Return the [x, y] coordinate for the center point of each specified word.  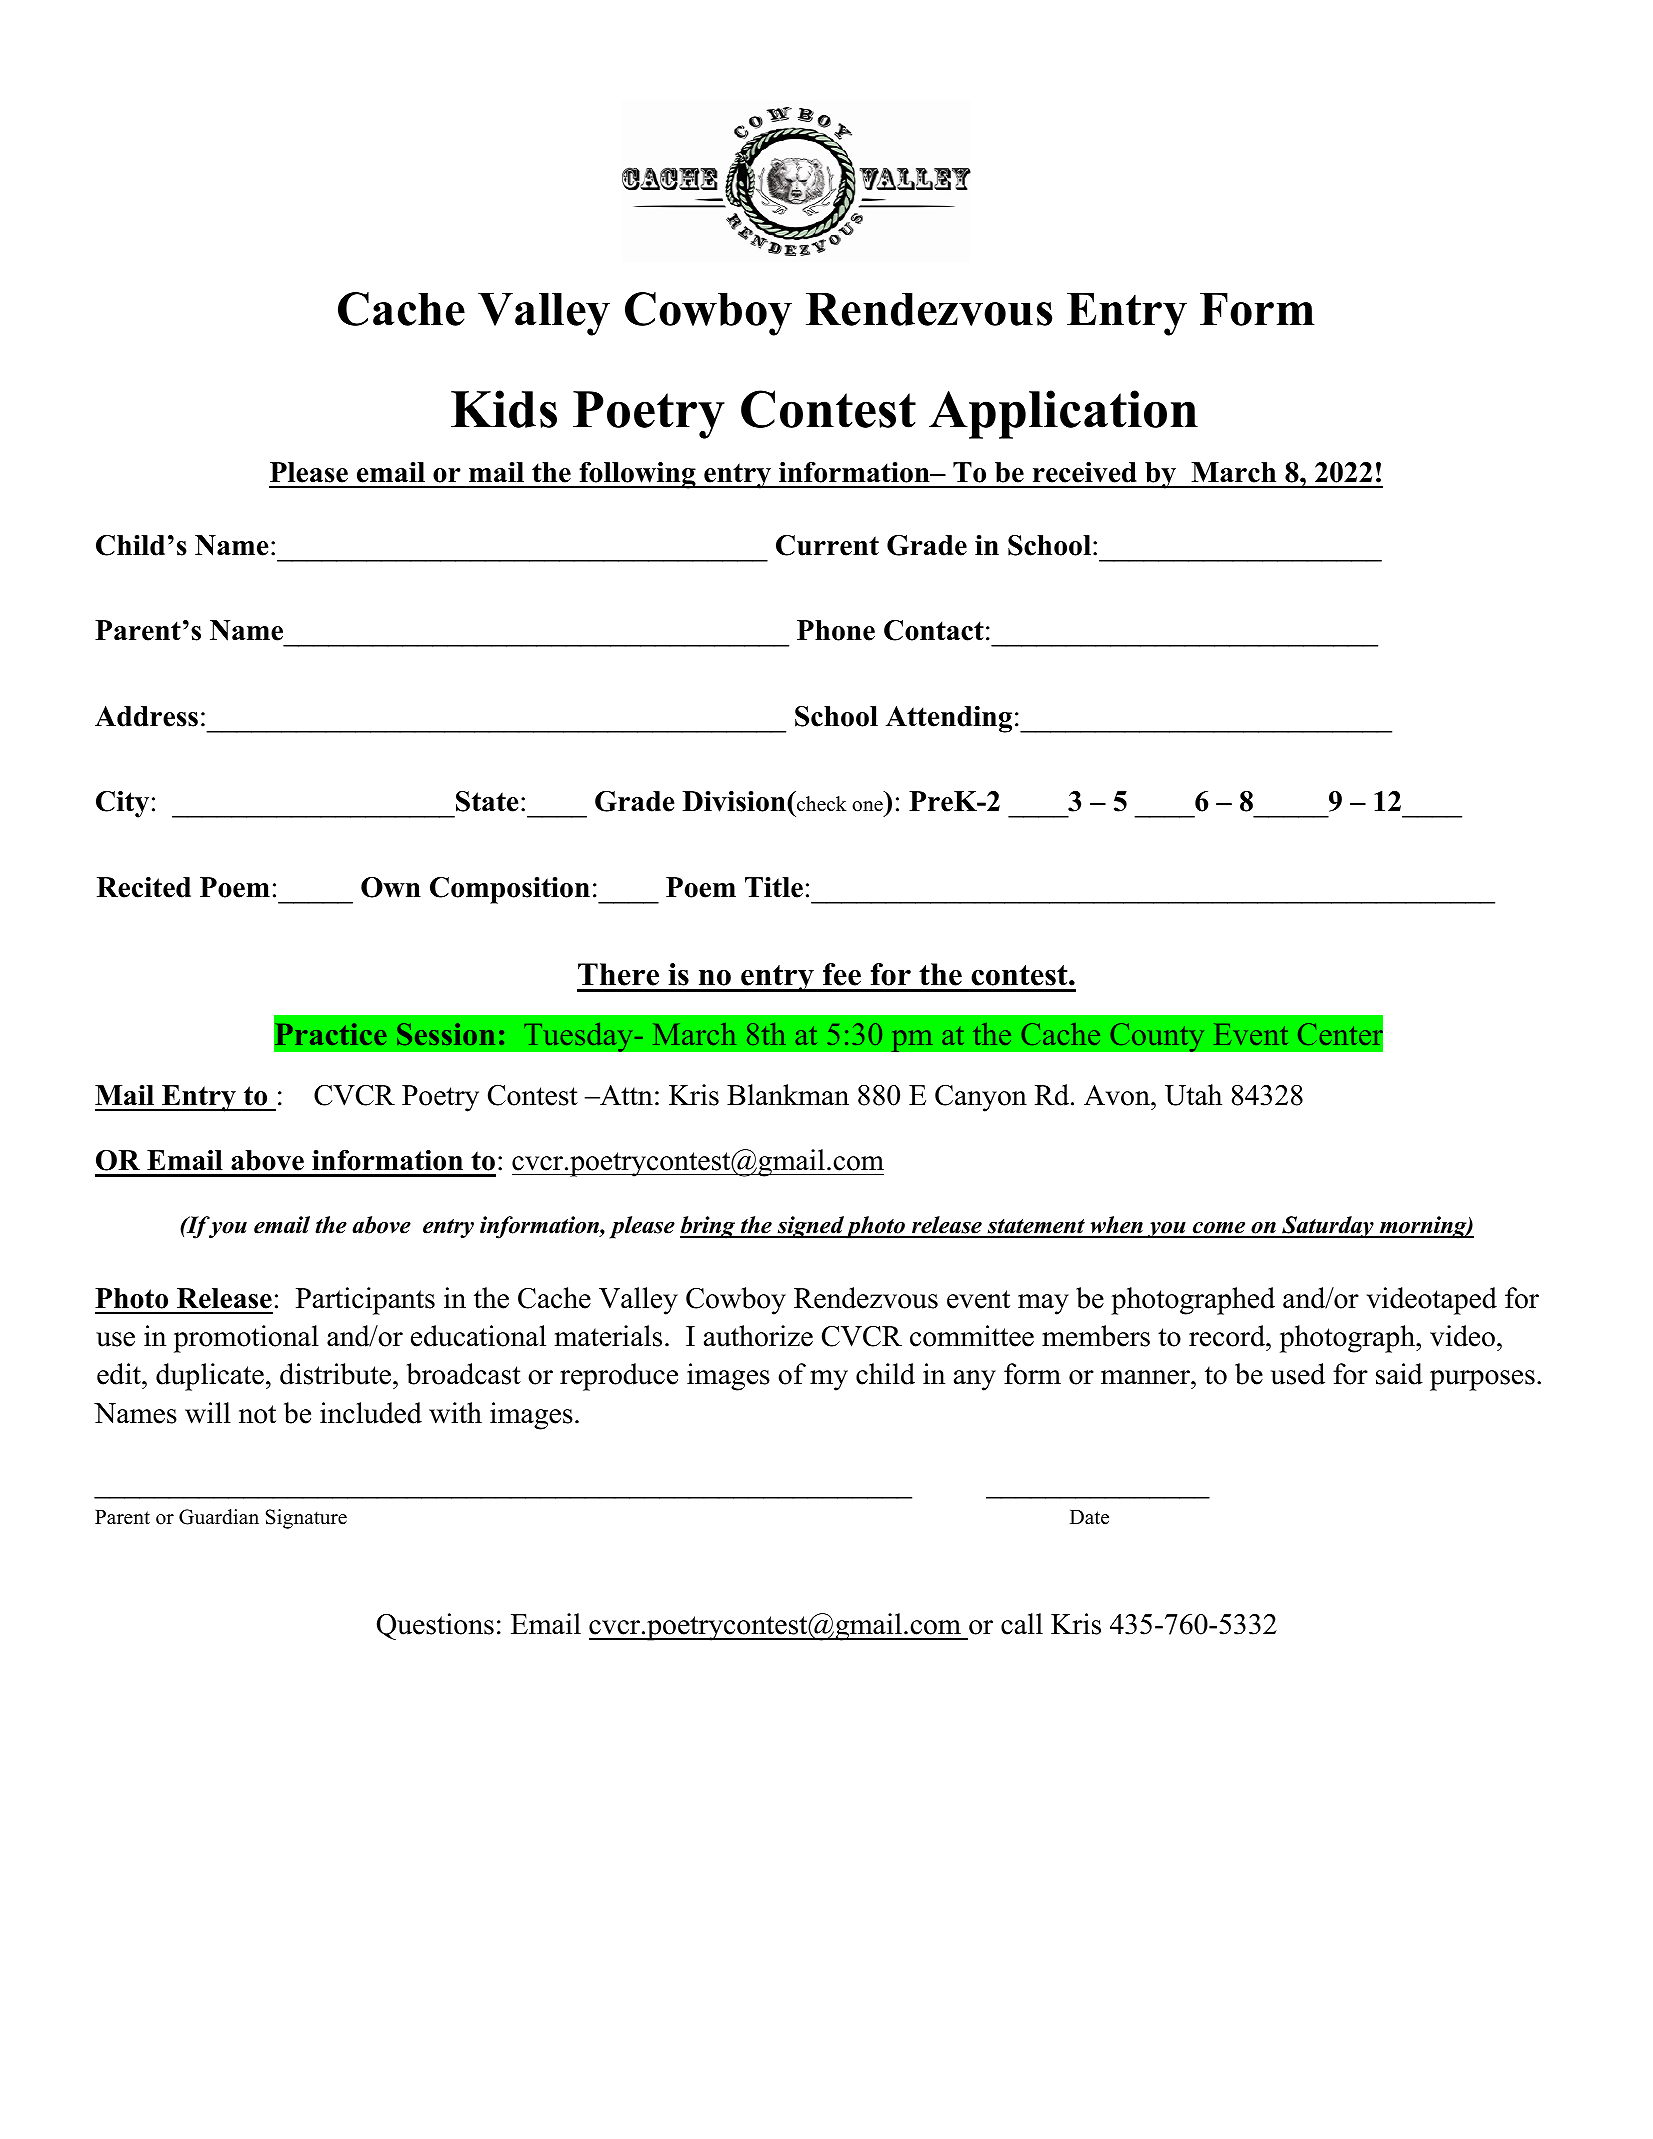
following [637, 475]
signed [810, 1227]
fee [842, 974]
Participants [365, 1301]
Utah [1193, 1095]
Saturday [1328, 1227]
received [1085, 472]
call [1022, 1624]
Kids [504, 409]
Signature [306, 1519]
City [122, 804]
